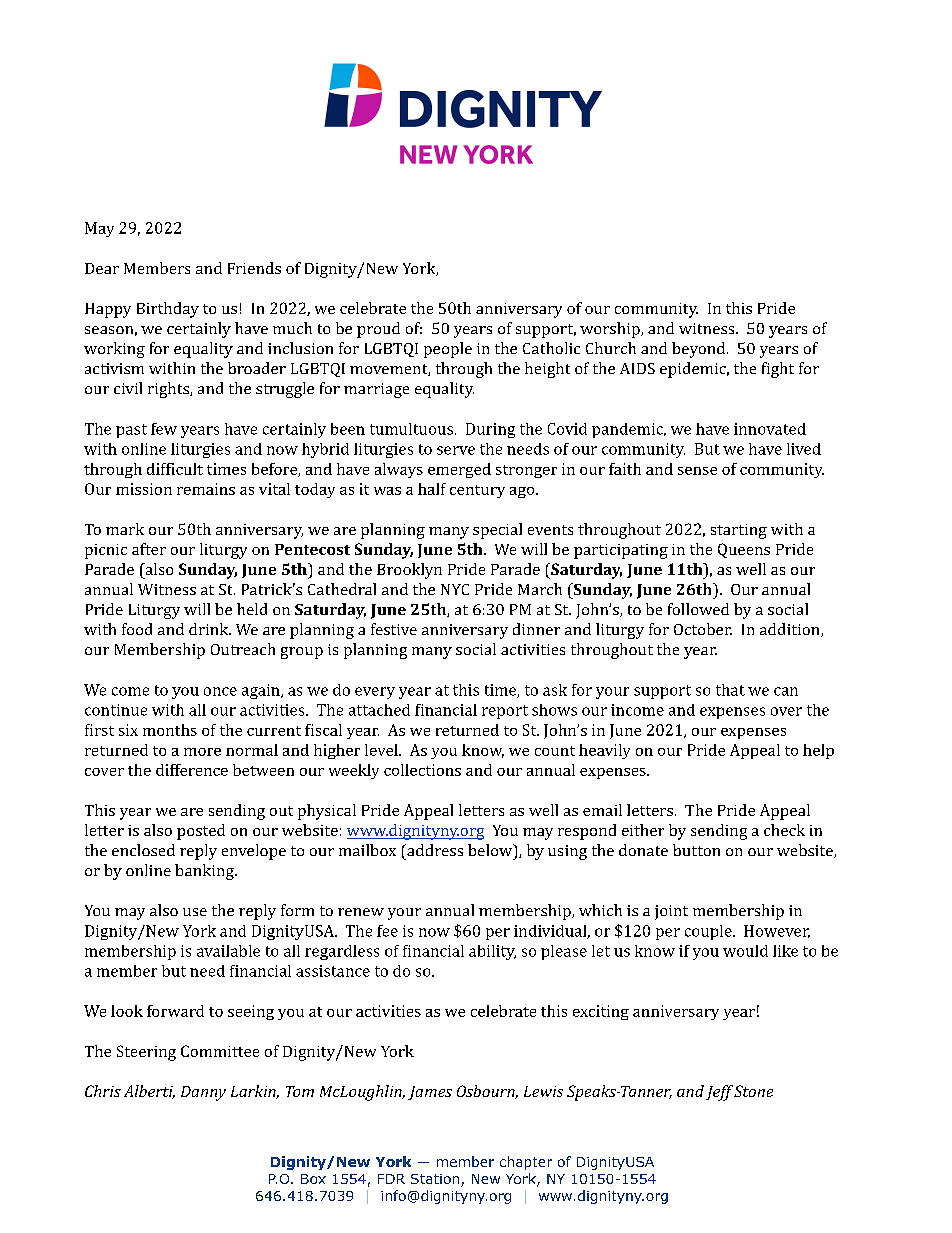 The height and width of the screenshot is (1233, 952). What do you see at coordinates (203, 1093) in the screenshot?
I see `Danny` at bounding box center [203, 1093].
